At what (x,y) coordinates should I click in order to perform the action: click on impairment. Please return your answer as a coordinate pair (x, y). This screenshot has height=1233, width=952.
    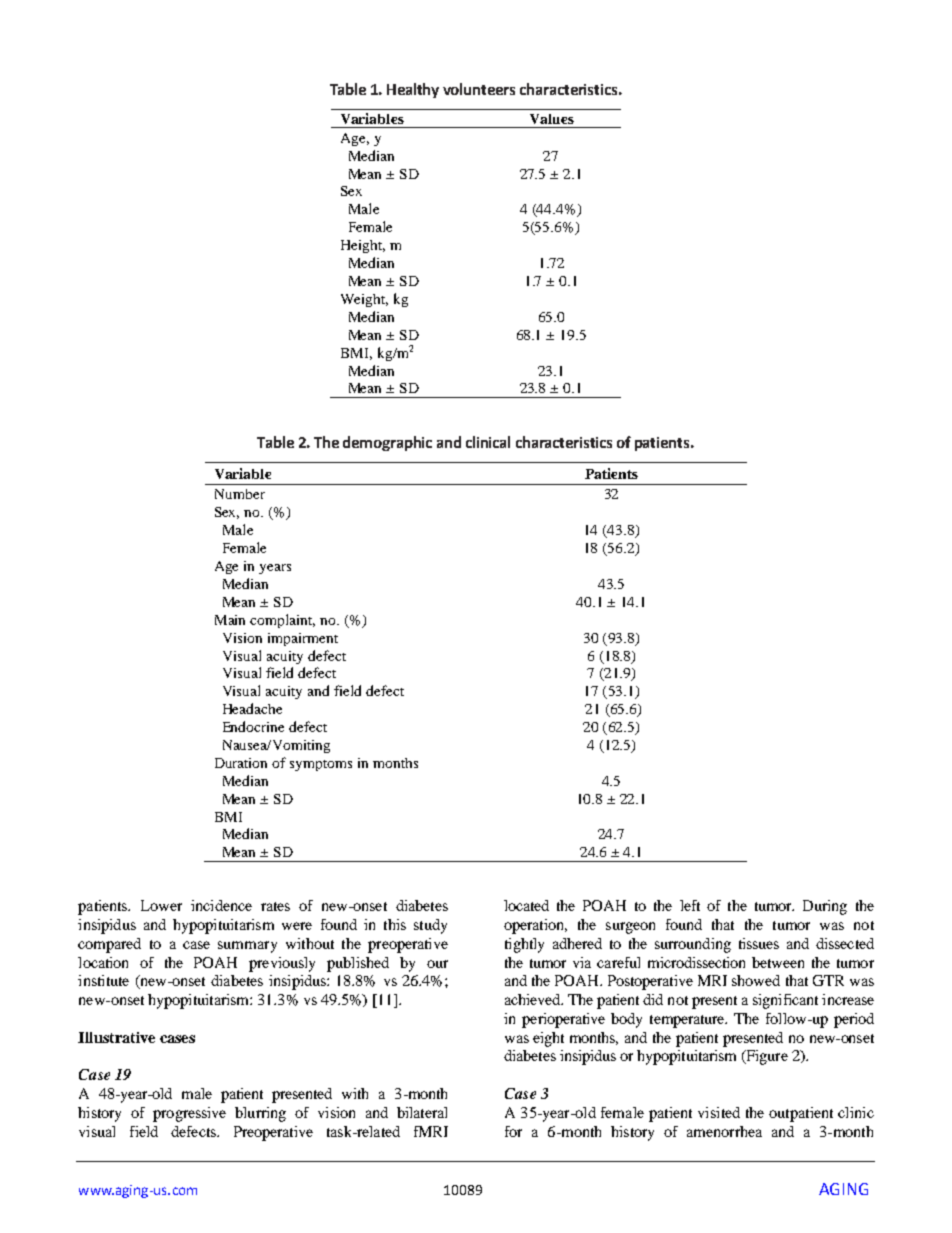
    Looking at the image, I should click on (303, 639).
